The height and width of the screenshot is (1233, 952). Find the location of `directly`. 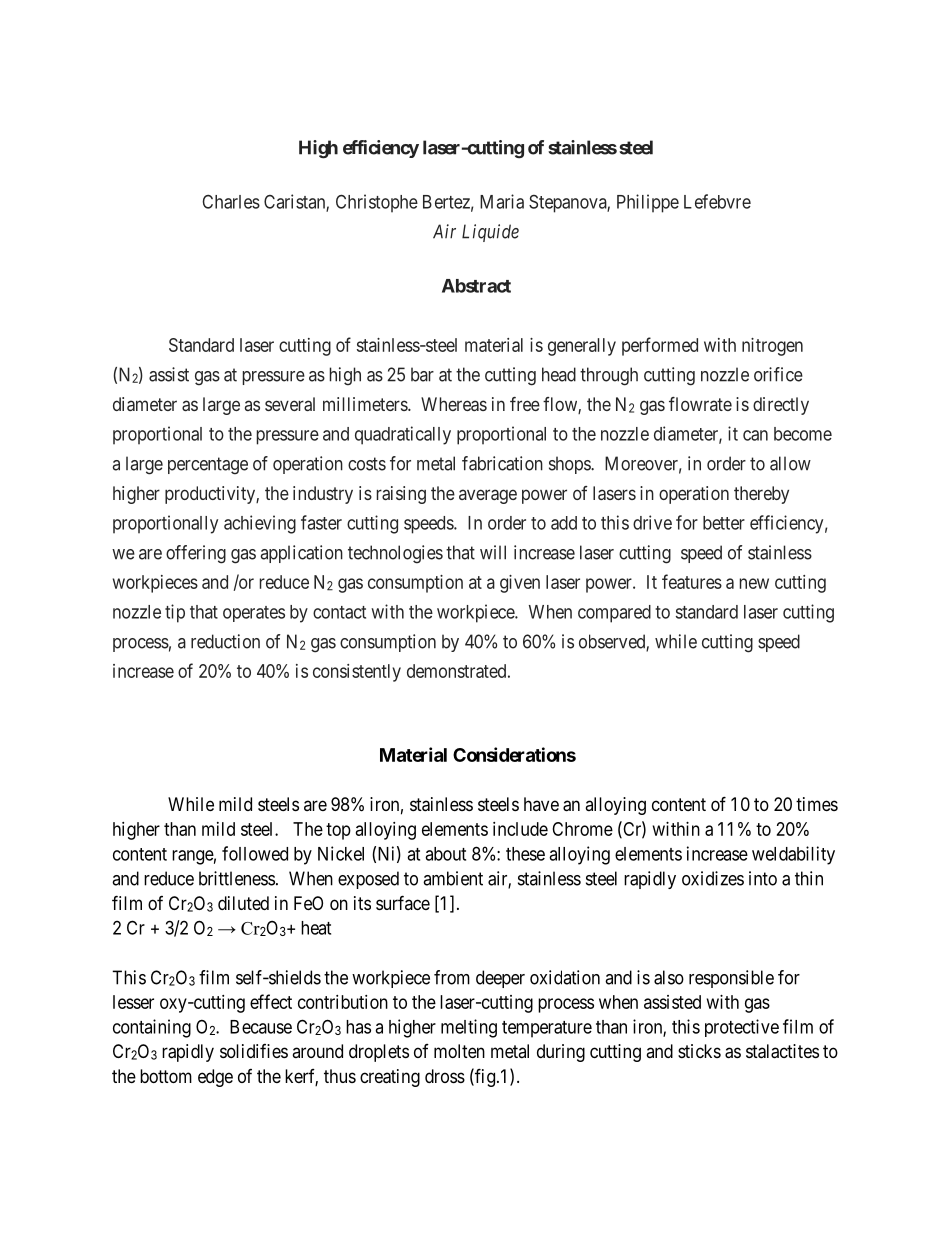

directly is located at coordinates (781, 406).
